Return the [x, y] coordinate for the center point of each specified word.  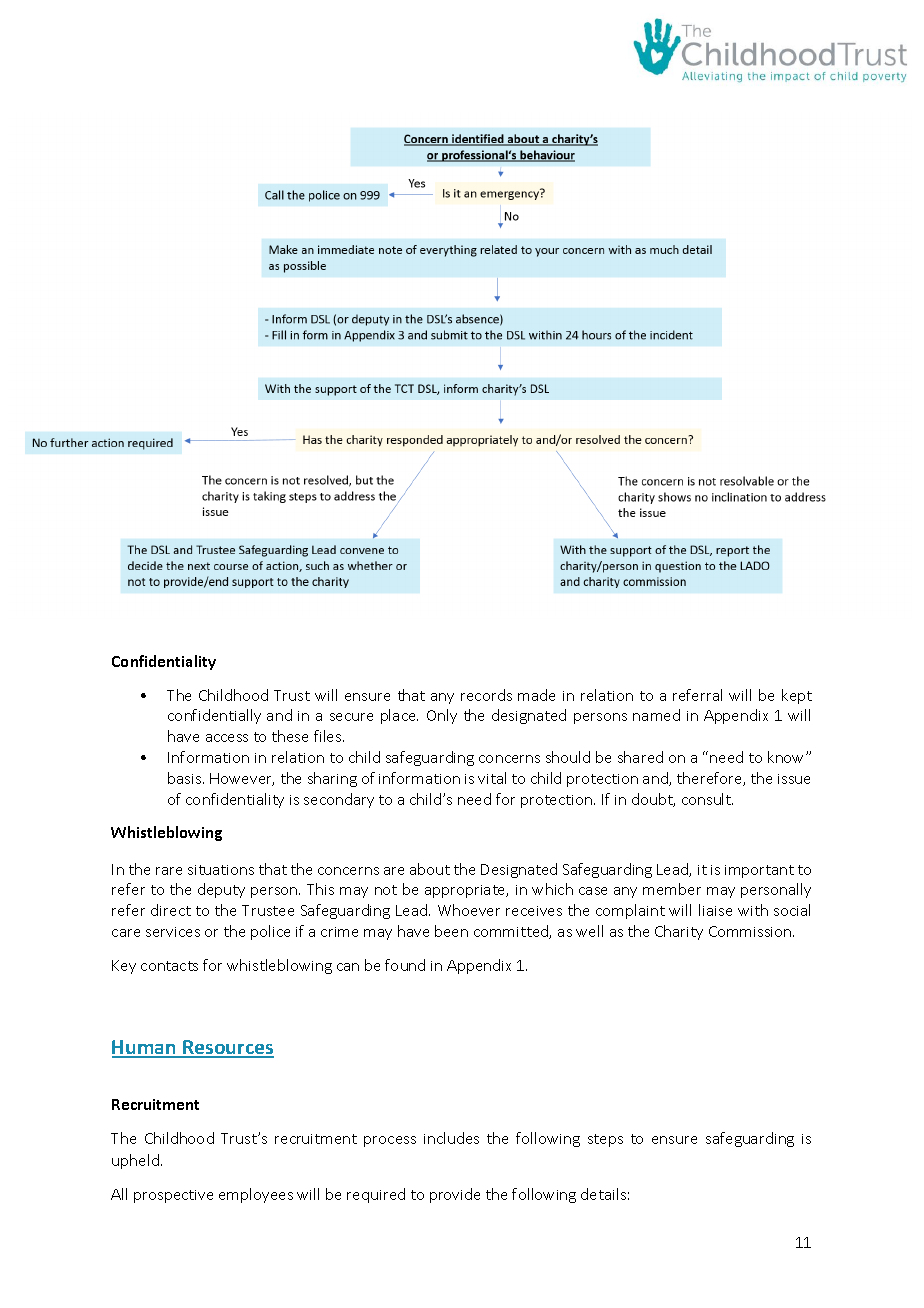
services [173, 932]
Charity [679, 932]
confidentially [214, 716]
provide [455, 1195]
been [451, 931]
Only [442, 716]
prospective [173, 1196]
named [656, 715]
